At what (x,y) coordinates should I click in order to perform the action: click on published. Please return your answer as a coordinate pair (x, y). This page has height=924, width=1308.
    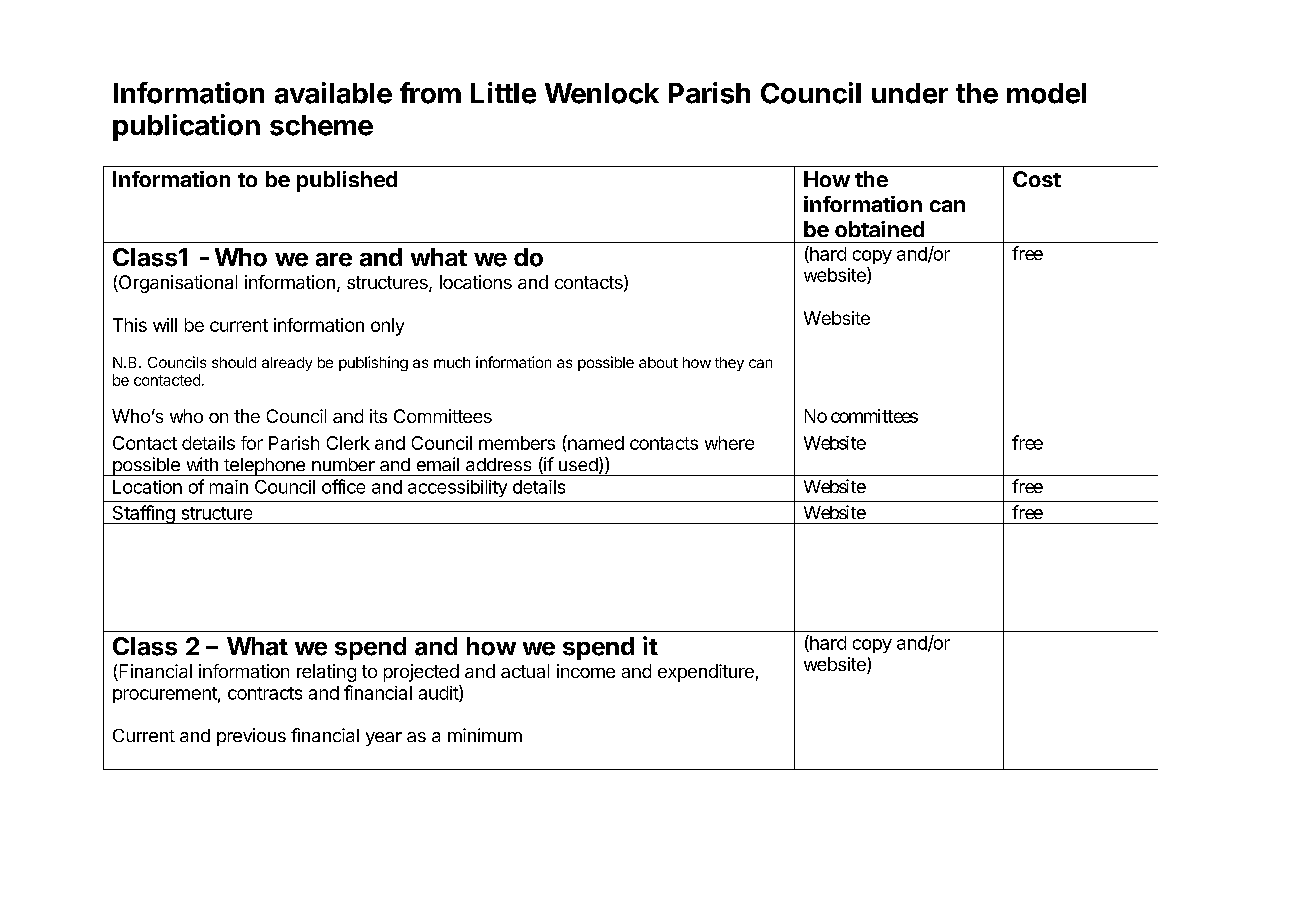
    Looking at the image, I should click on (347, 181).
